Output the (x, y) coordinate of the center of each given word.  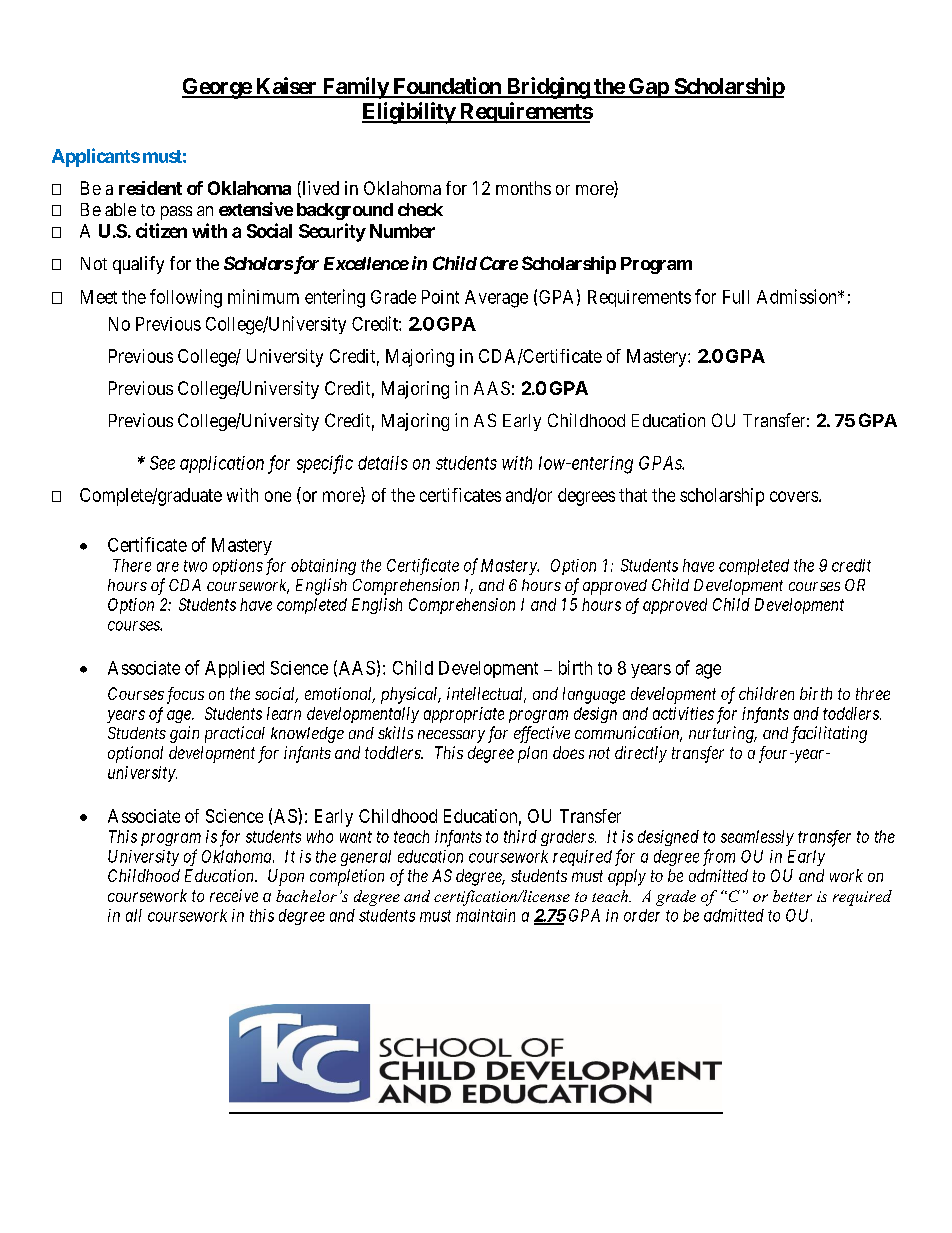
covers (794, 496)
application (222, 464)
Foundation (447, 87)
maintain (485, 915)
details (383, 463)
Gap (648, 88)
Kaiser (286, 87)
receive (234, 895)
